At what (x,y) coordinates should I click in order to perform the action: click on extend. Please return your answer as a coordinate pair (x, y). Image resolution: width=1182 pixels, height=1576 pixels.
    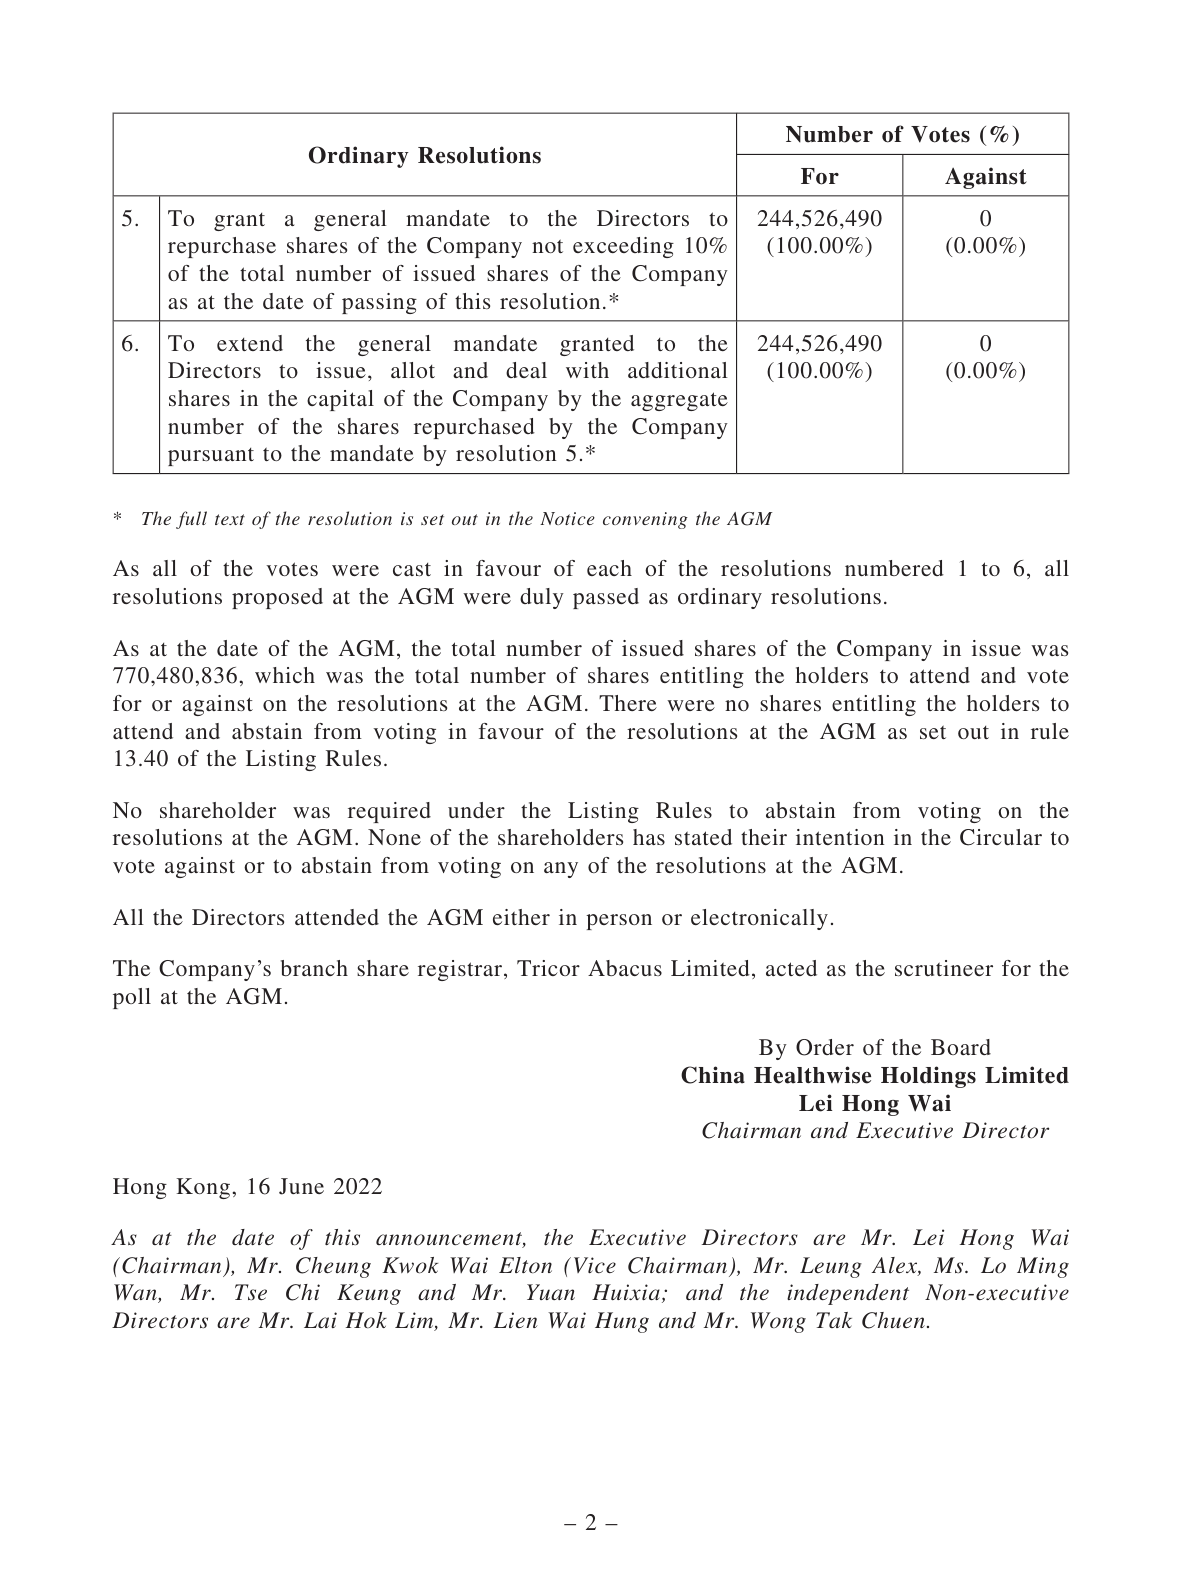
    Looking at the image, I should click on (250, 343).
